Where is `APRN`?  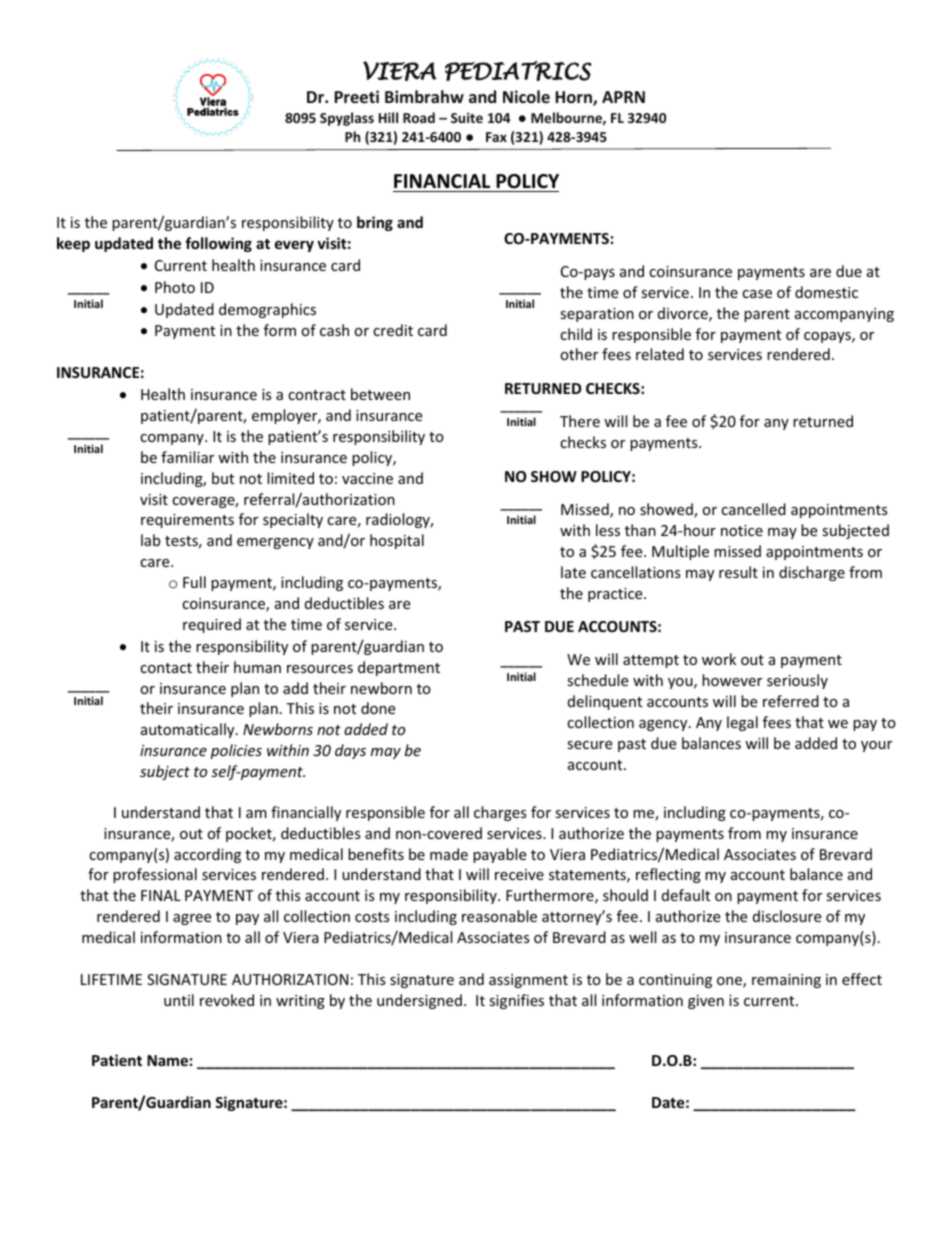 APRN is located at coordinates (623, 97).
